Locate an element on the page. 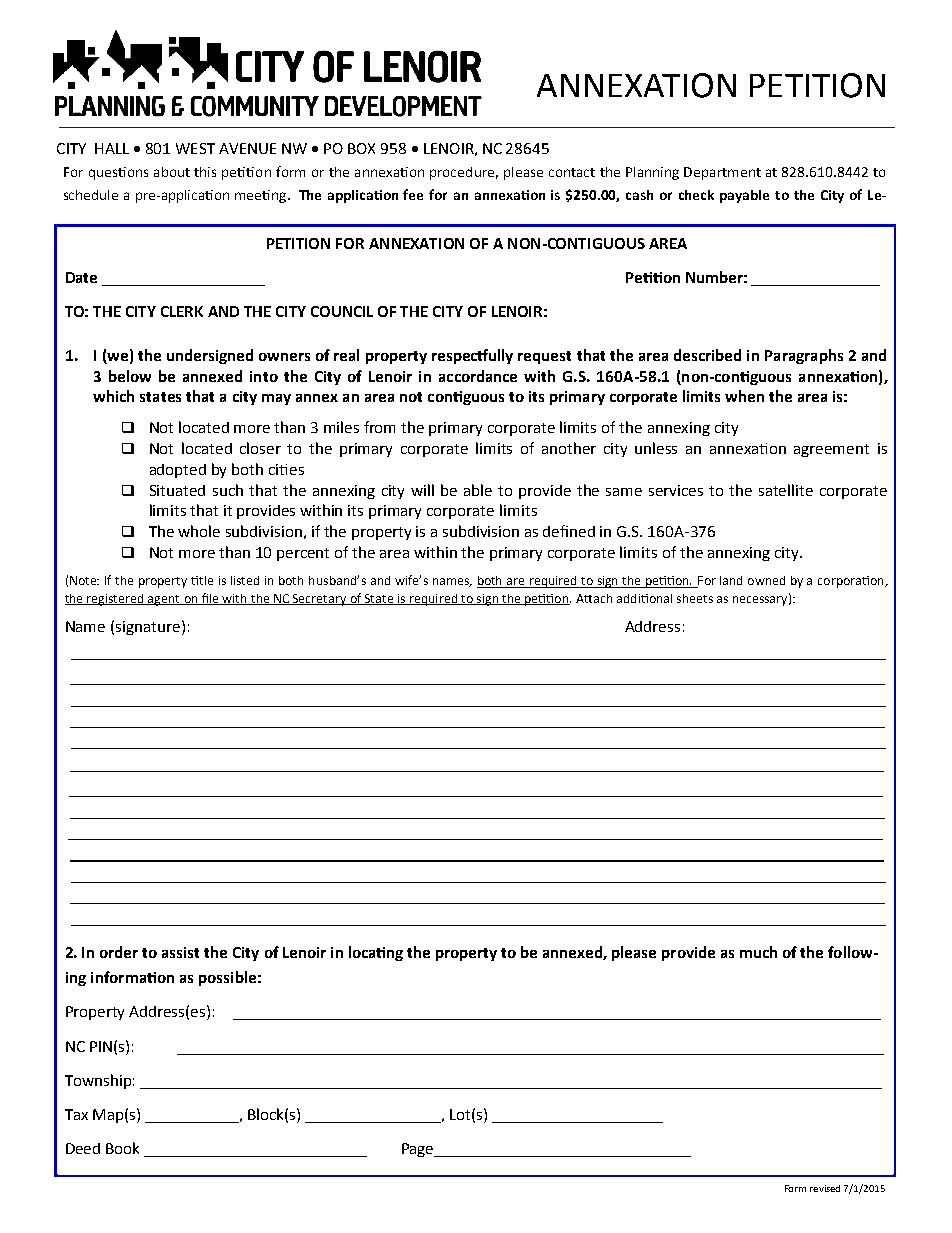 The height and width of the document is (1233, 952). sheets is located at coordinates (695, 598).
